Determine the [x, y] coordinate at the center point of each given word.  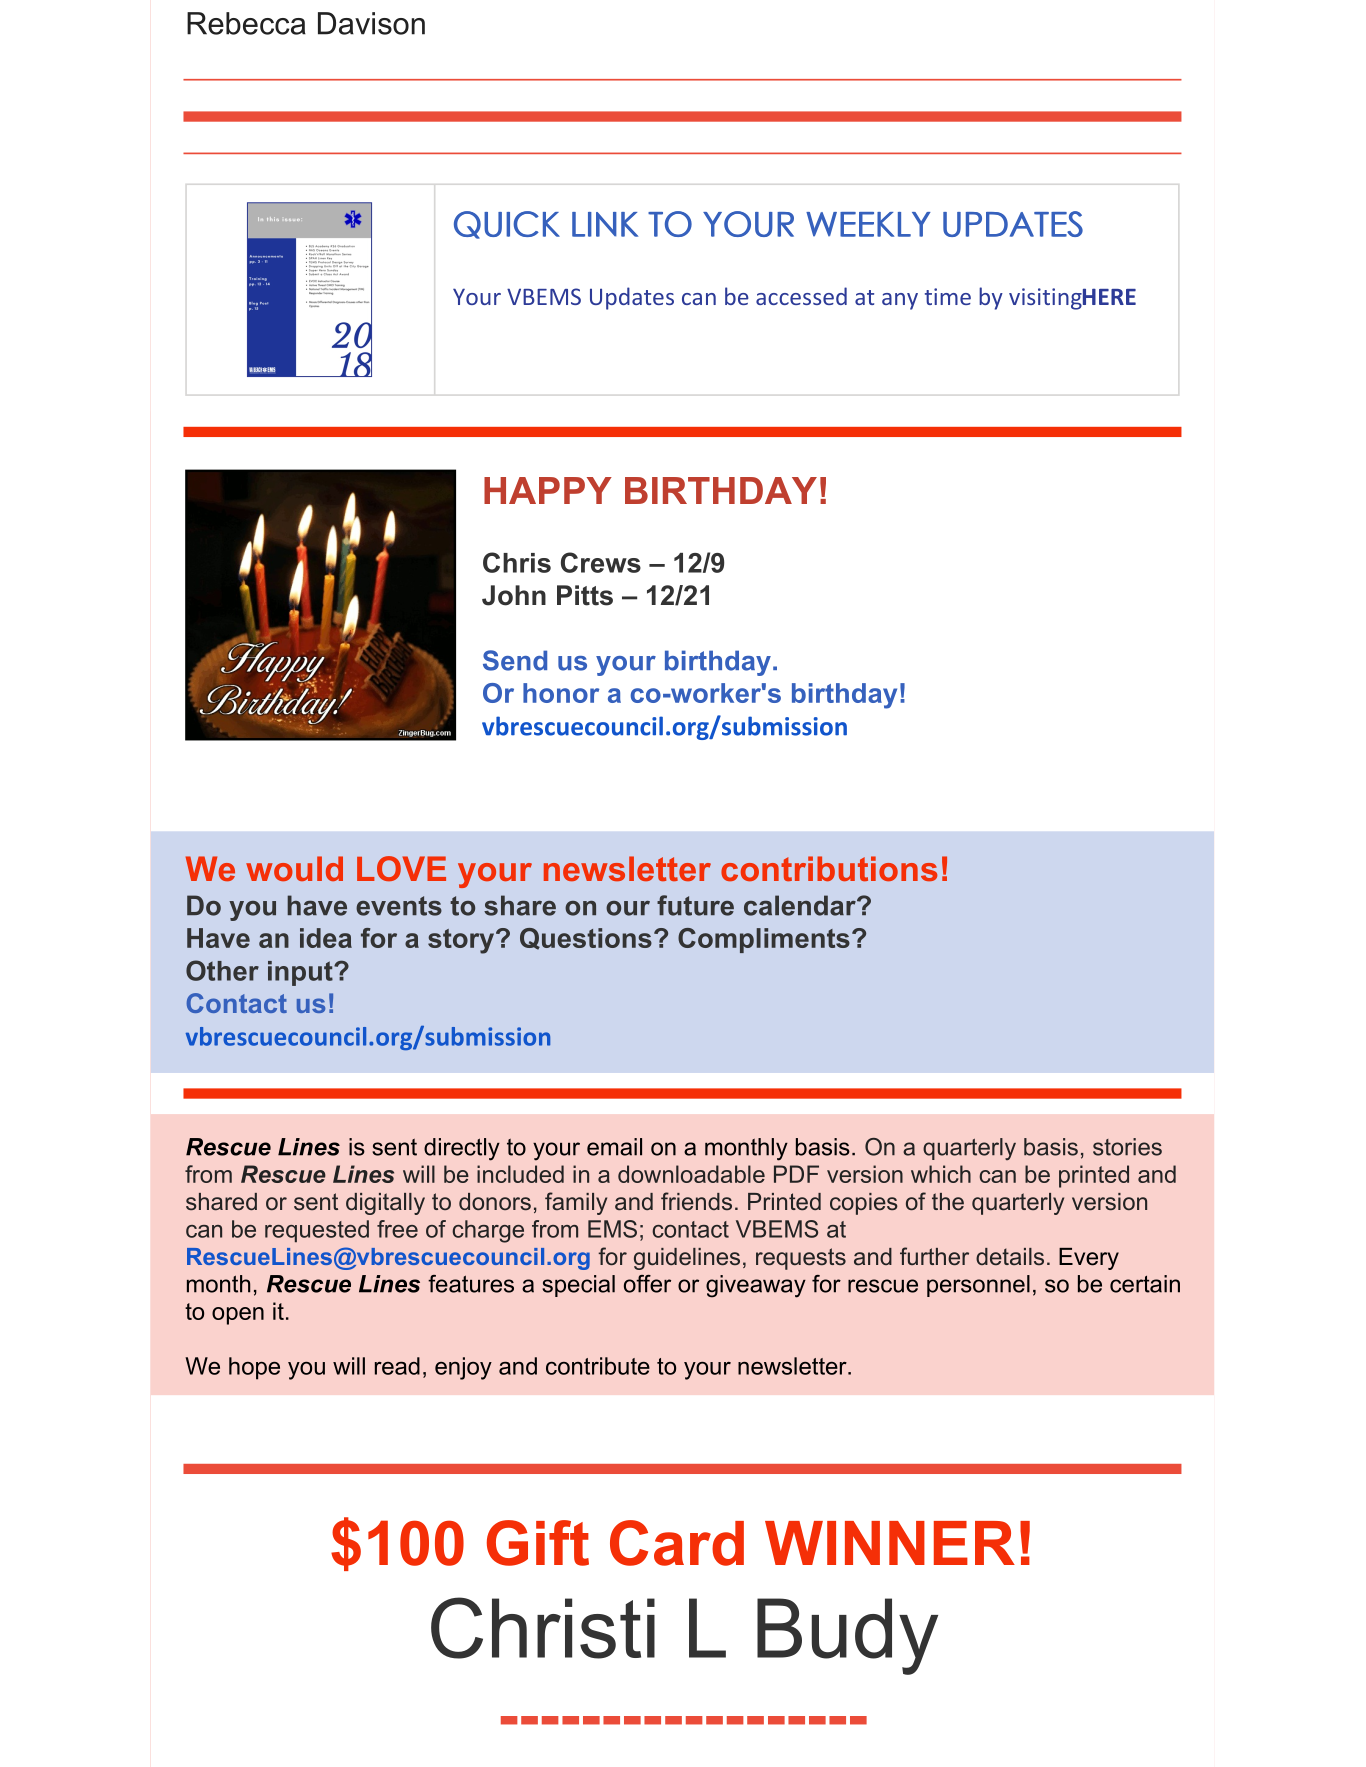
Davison [371, 23]
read [397, 1366]
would [294, 868]
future [695, 905]
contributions [829, 868]
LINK [605, 224]
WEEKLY [868, 224]
